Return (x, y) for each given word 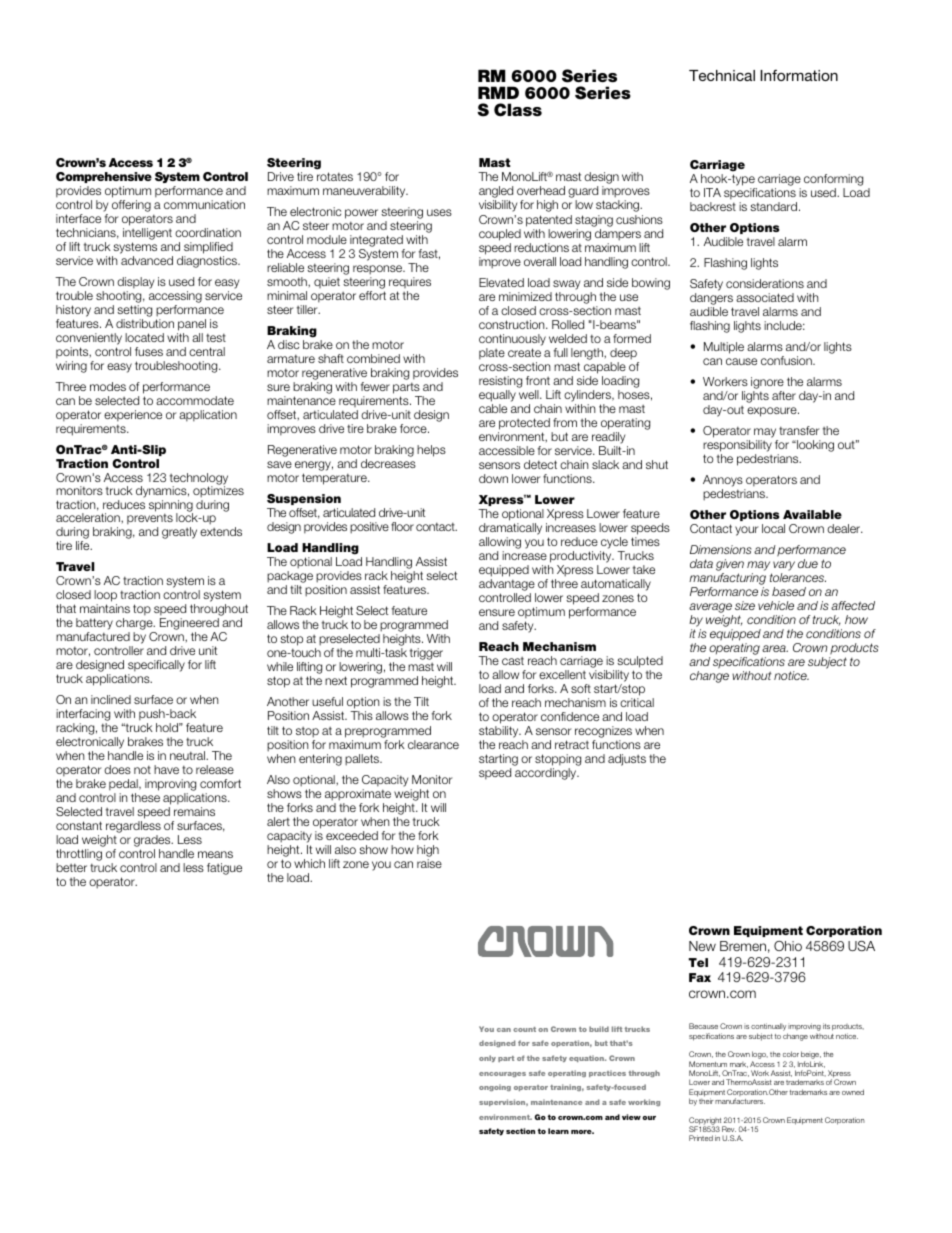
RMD (498, 92)
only (487, 1058)
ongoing (495, 1087)
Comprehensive (104, 177)
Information (799, 75)
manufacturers (740, 1101)
